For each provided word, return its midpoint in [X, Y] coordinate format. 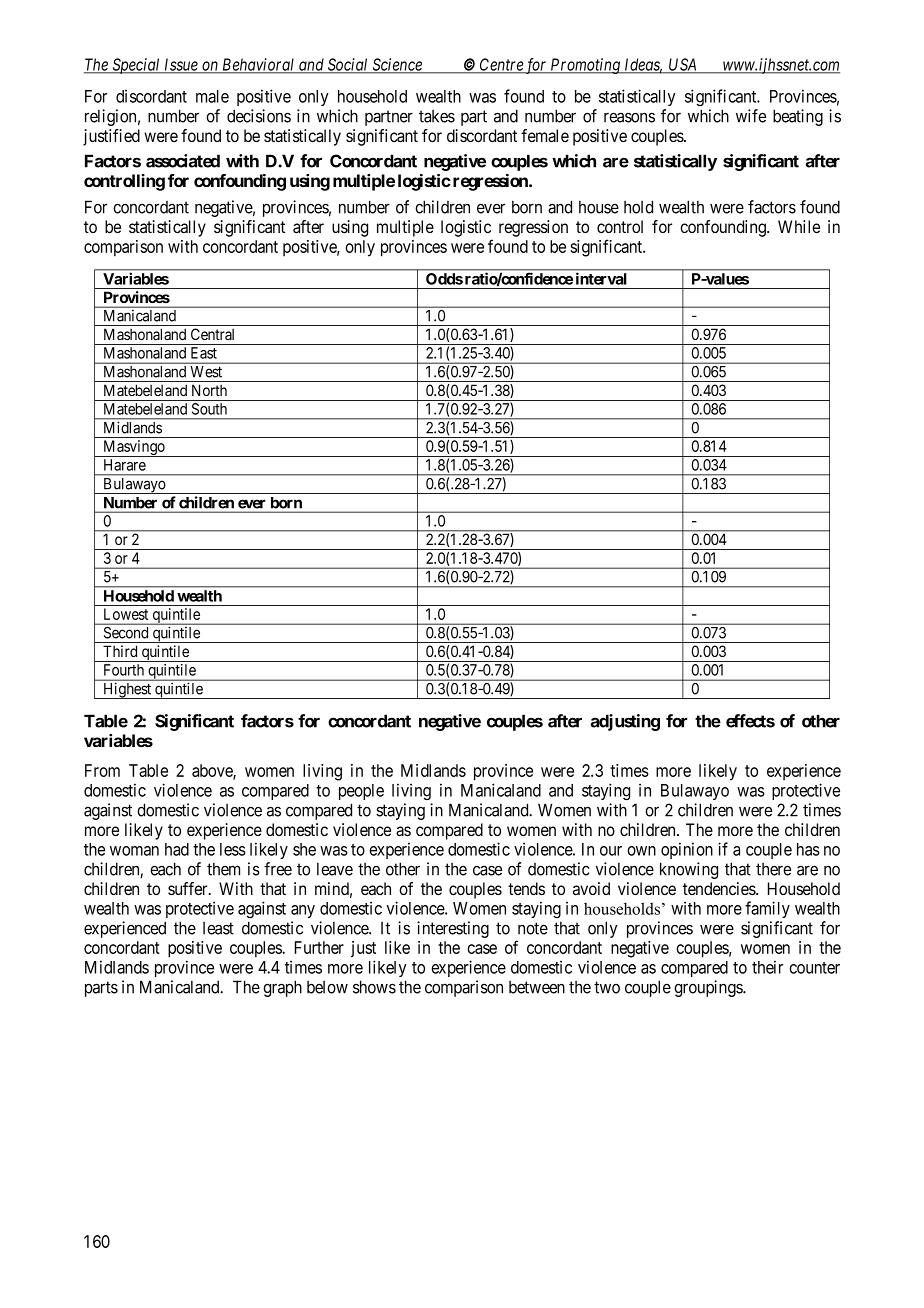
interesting [453, 929]
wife [751, 116]
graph [282, 988]
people [361, 792]
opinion [687, 850]
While [799, 226]
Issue [181, 65]
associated [183, 161]
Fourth [124, 670]
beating [798, 117]
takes [437, 116]
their [767, 967]
